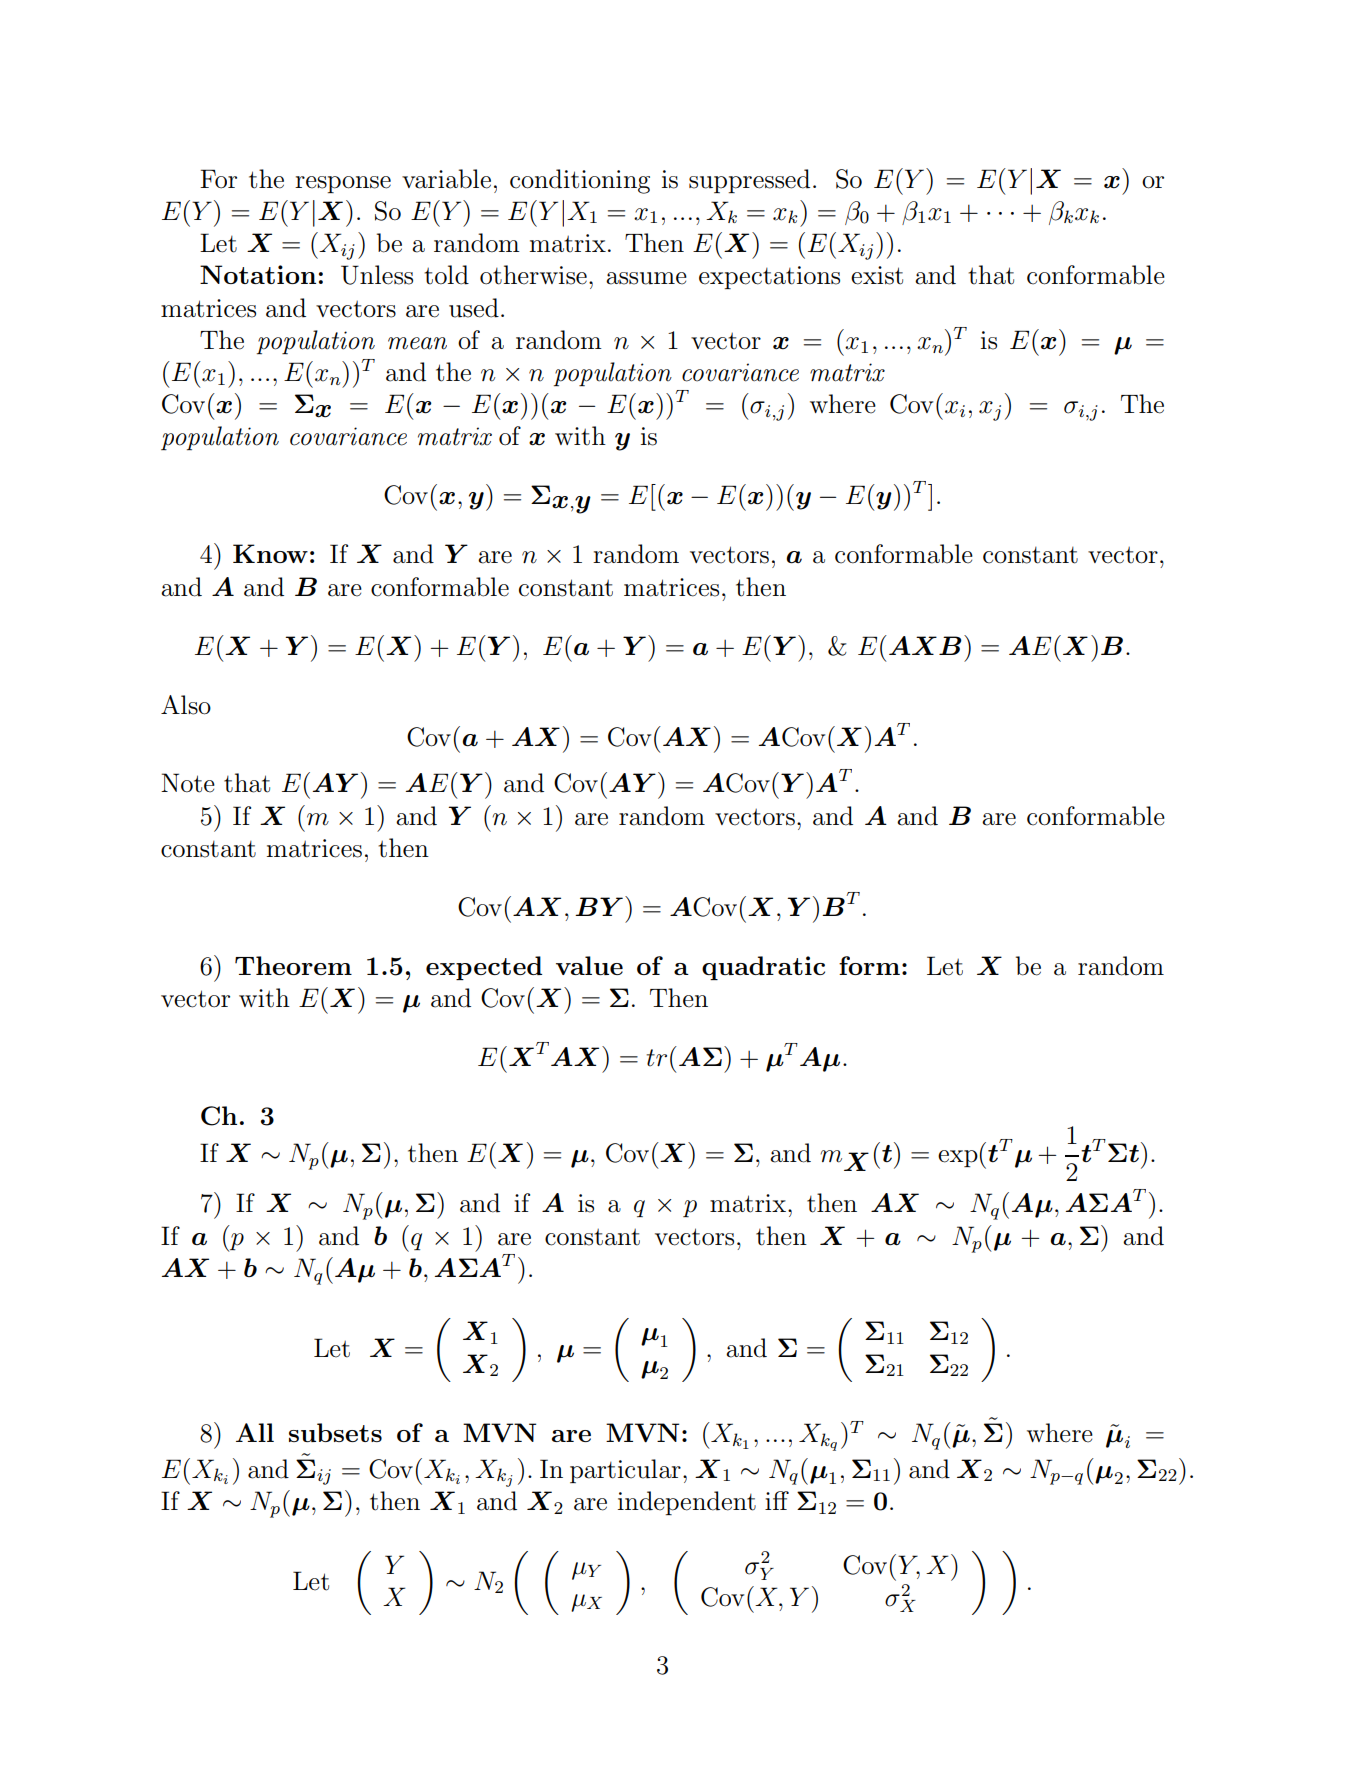  What do you see at coordinates (749, 181) in the document?
I see `suppressed` at bounding box center [749, 181].
